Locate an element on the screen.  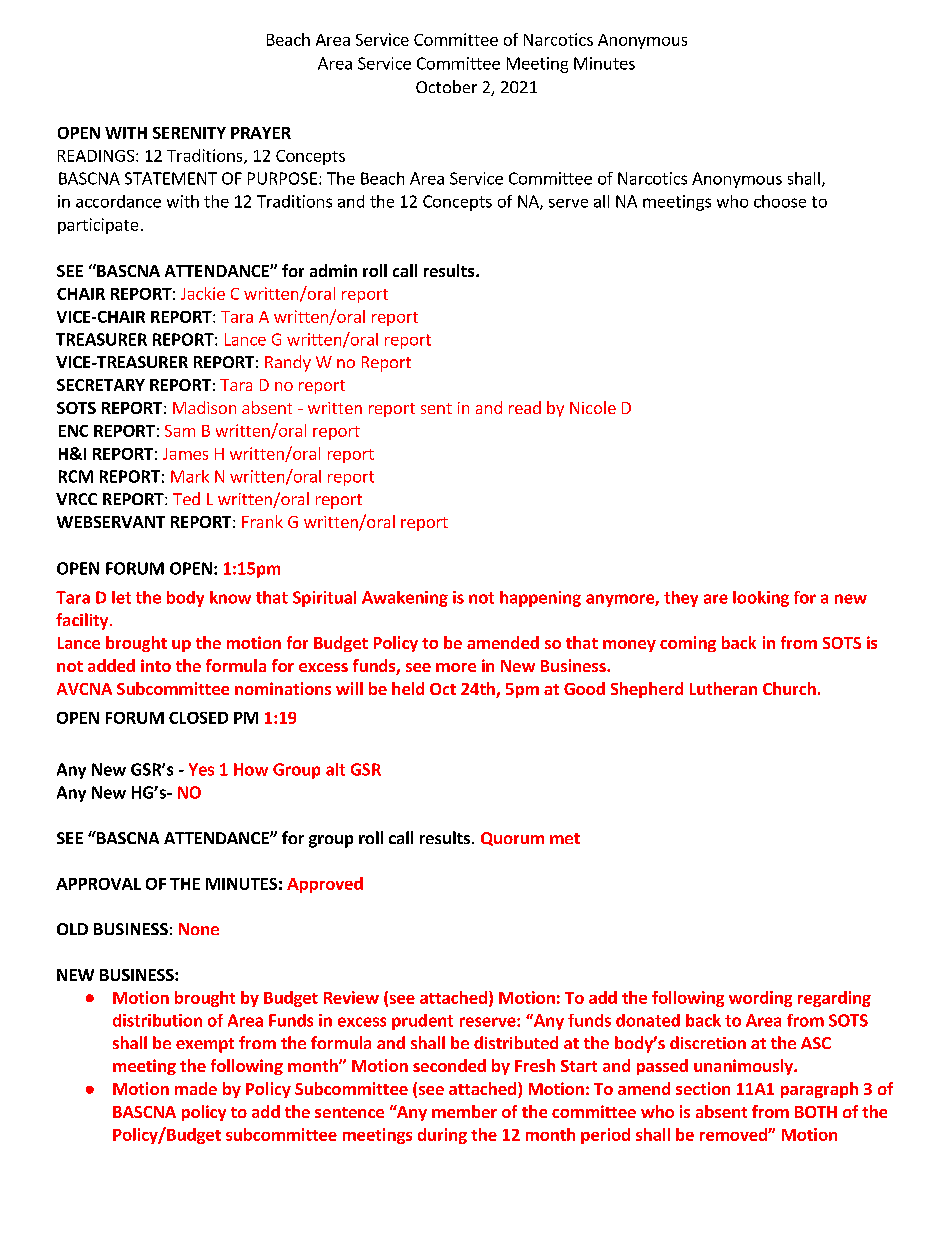
made is located at coordinates (196, 1088).
